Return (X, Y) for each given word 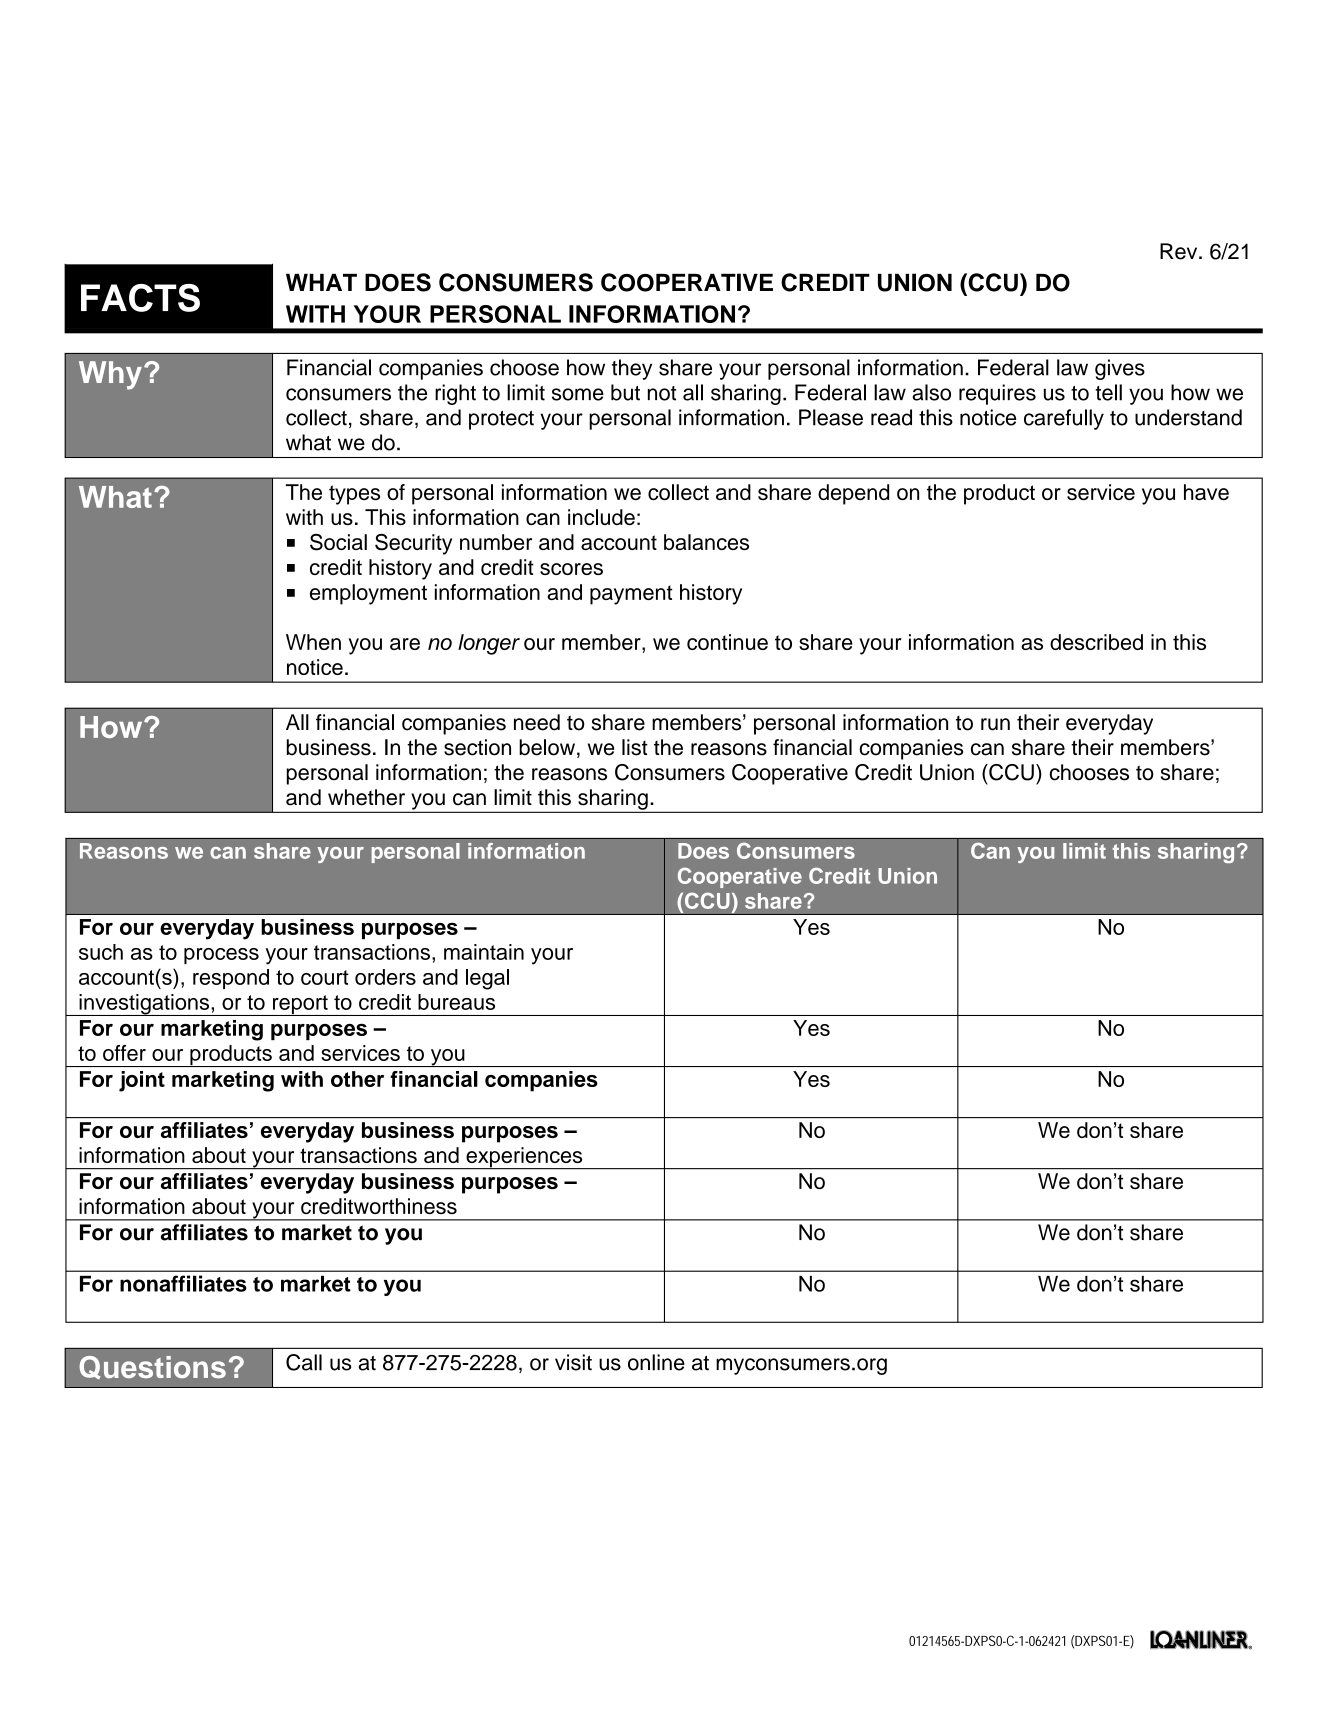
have (1206, 492)
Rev (1180, 251)
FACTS (140, 298)
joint (142, 1081)
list (635, 747)
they (632, 369)
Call (304, 1362)
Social (338, 542)
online (656, 1362)
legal (487, 979)
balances (706, 542)
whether (366, 797)
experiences (524, 1158)
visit (573, 1362)
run (995, 724)
